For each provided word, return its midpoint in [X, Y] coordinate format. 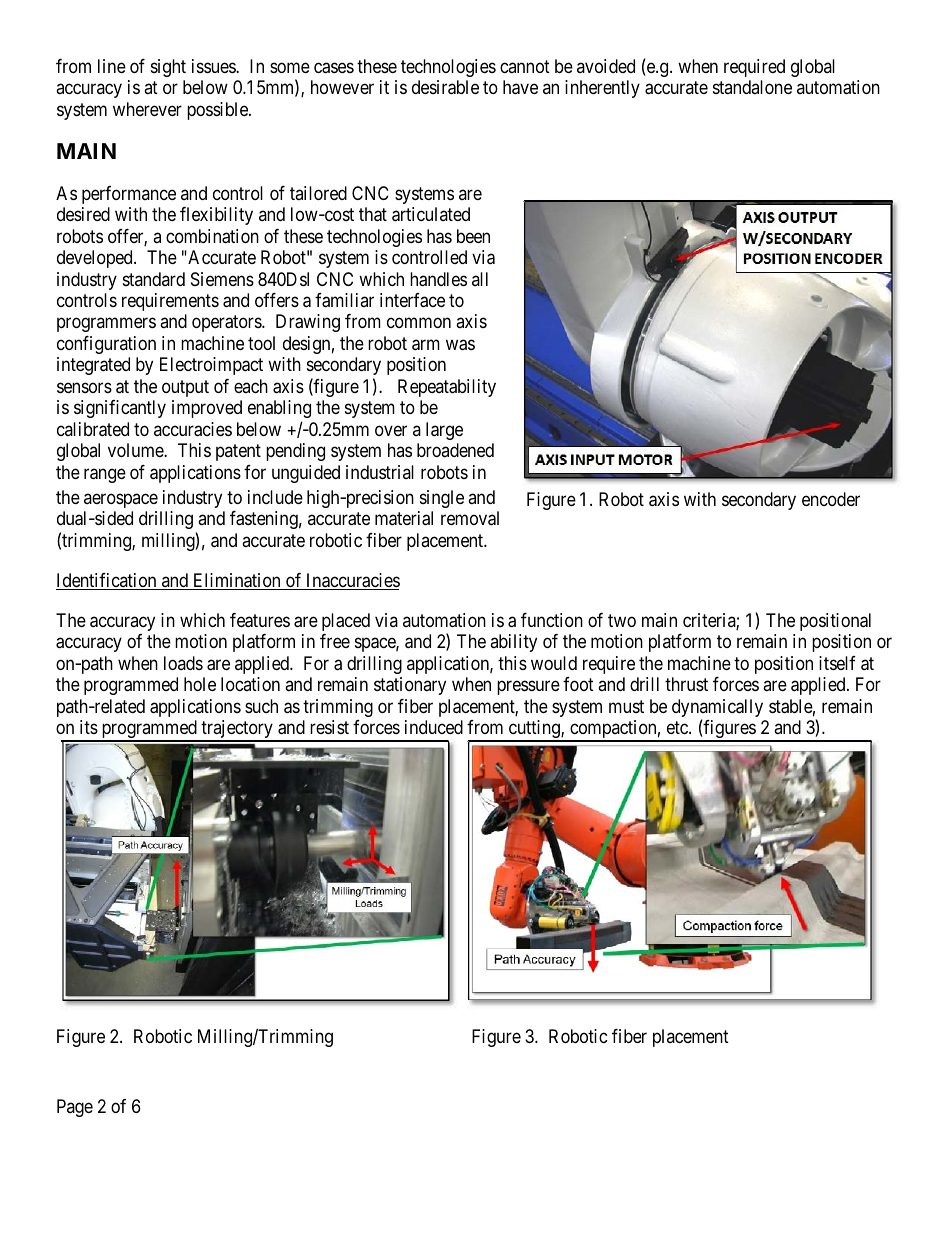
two [622, 620]
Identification [107, 581]
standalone [752, 87]
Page [75, 1108]
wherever [147, 109]
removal [470, 518]
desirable [445, 87]
